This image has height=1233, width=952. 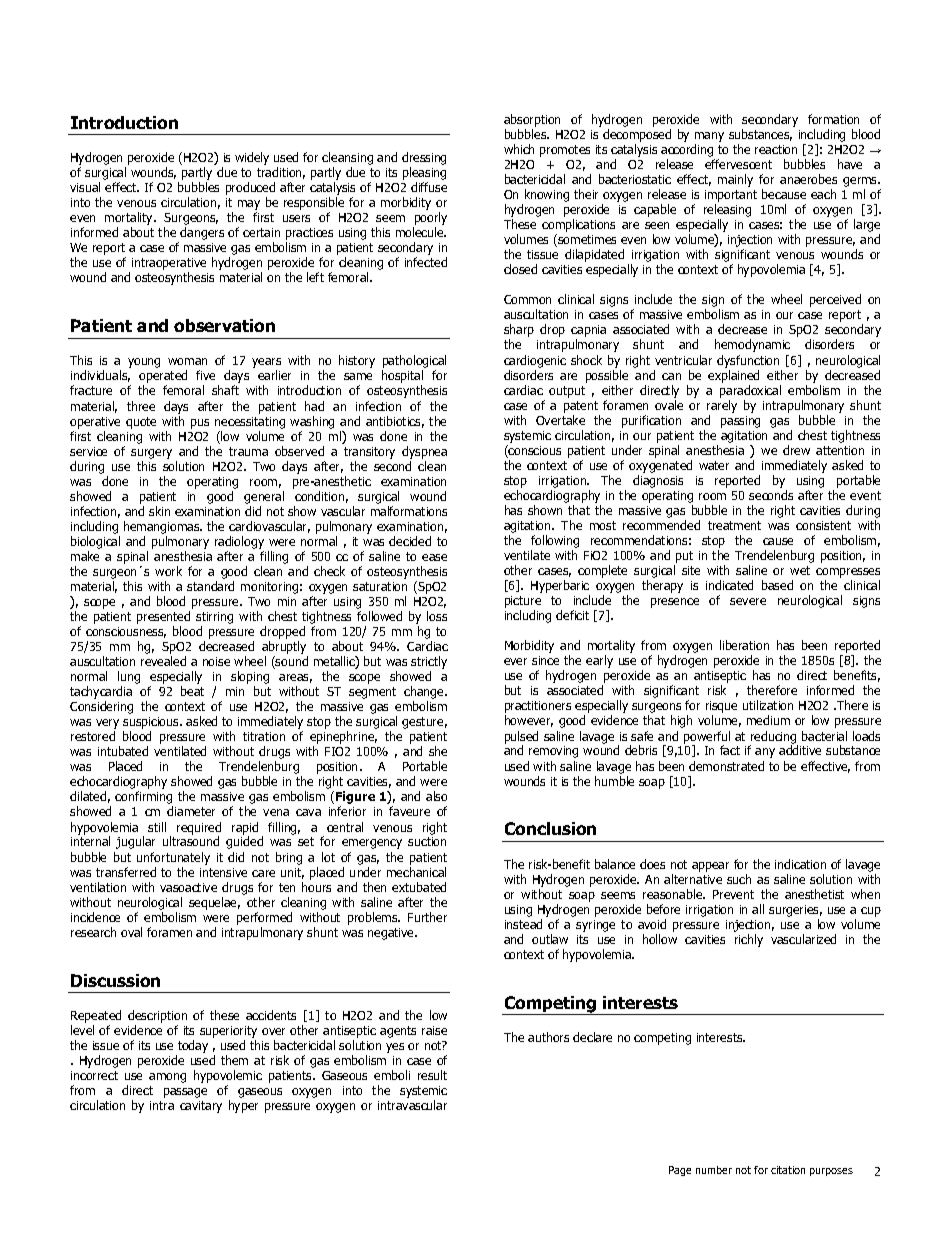 I want to click on widely, so click(x=252, y=158).
